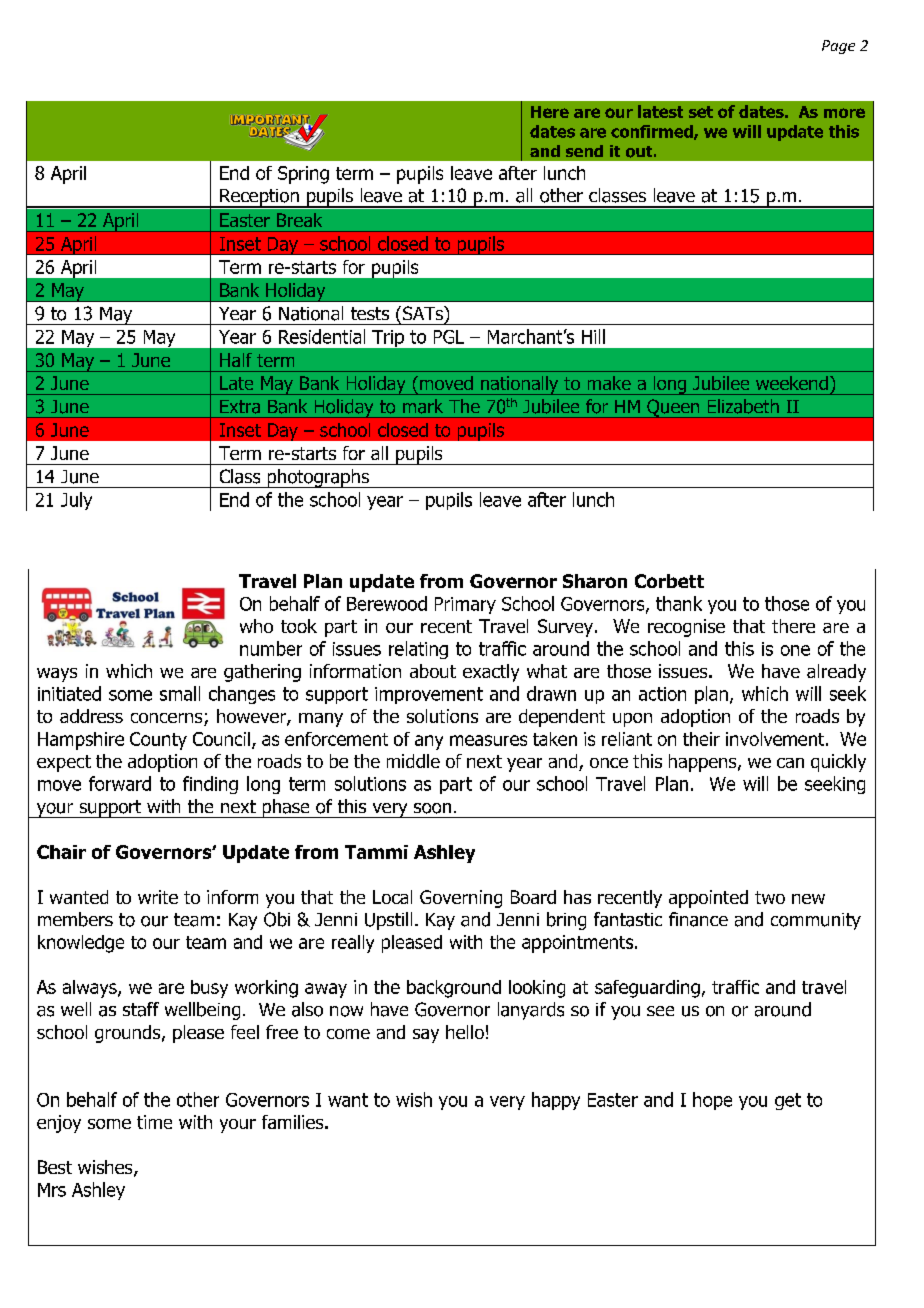 The height and width of the document is (1308, 924). What do you see at coordinates (584, 151) in the document?
I see `send` at bounding box center [584, 151].
